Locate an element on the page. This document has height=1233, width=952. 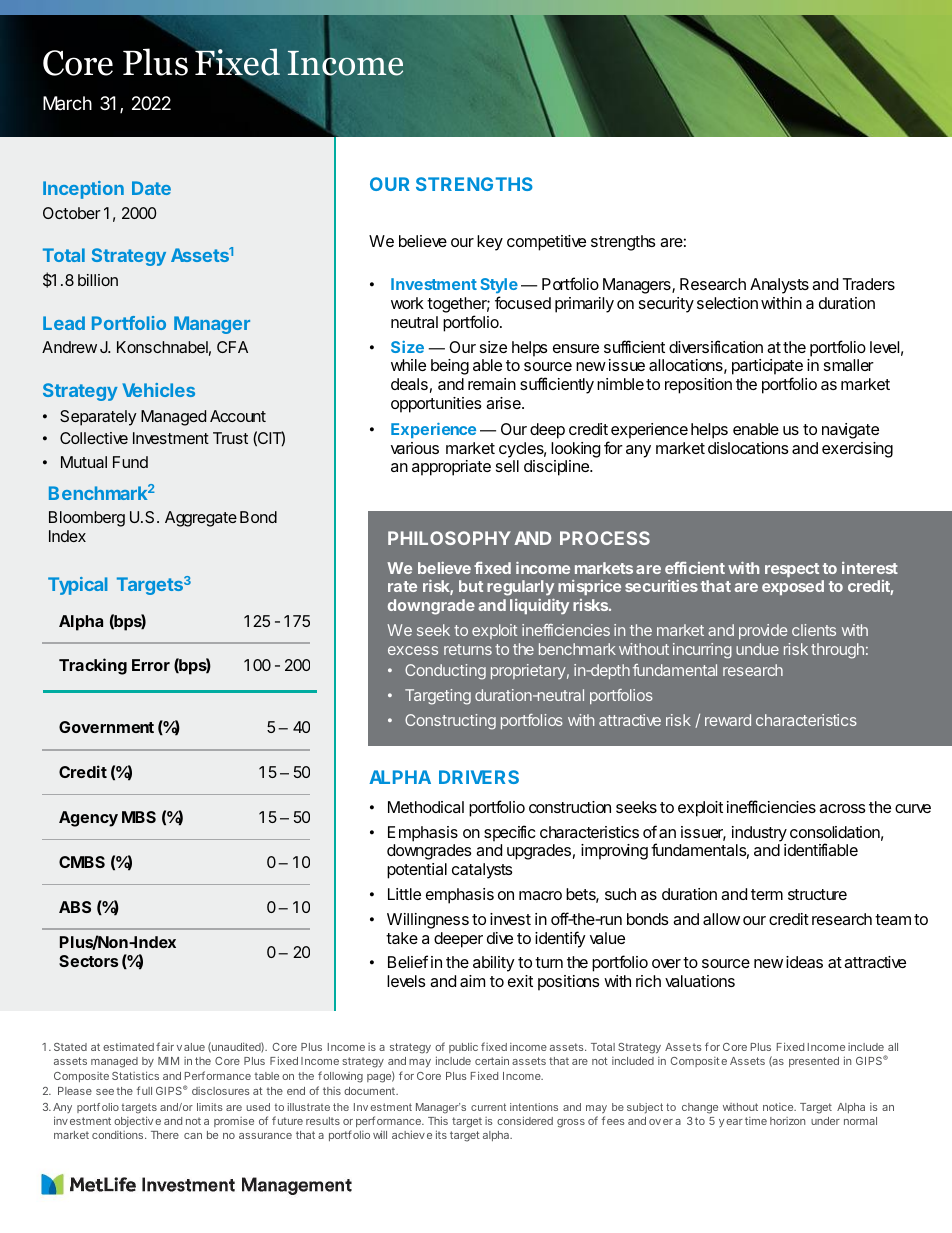
clients is located at coordinates (814, 630).
